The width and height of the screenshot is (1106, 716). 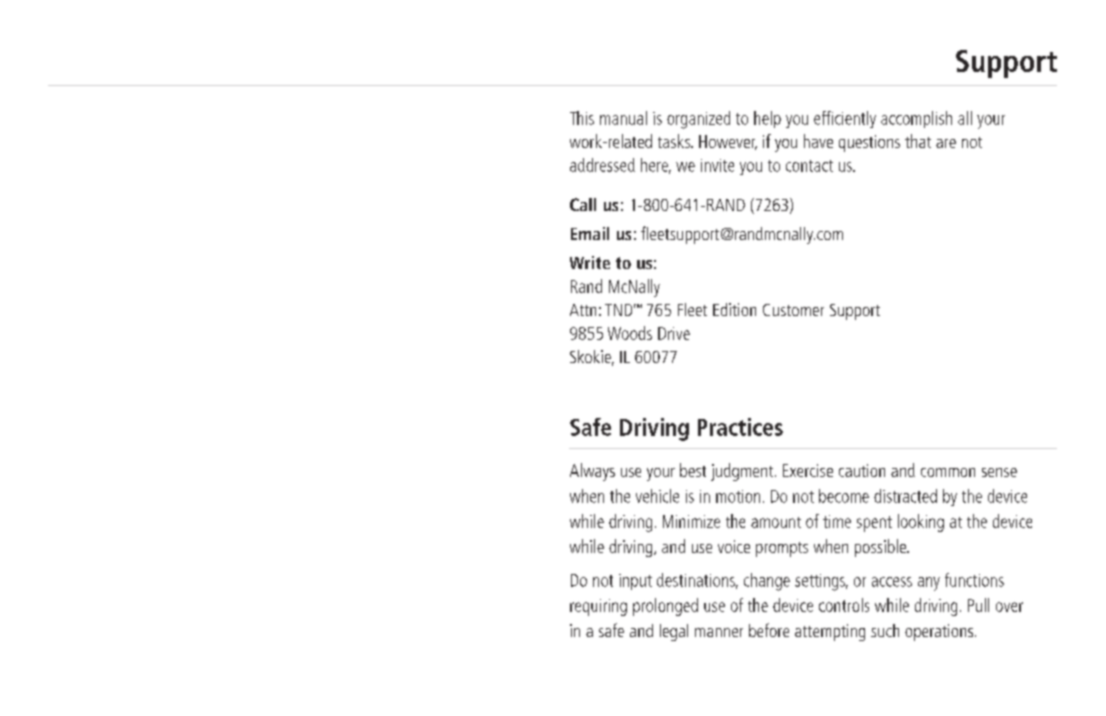 I want to click on are, so click(x=946, y=143).
